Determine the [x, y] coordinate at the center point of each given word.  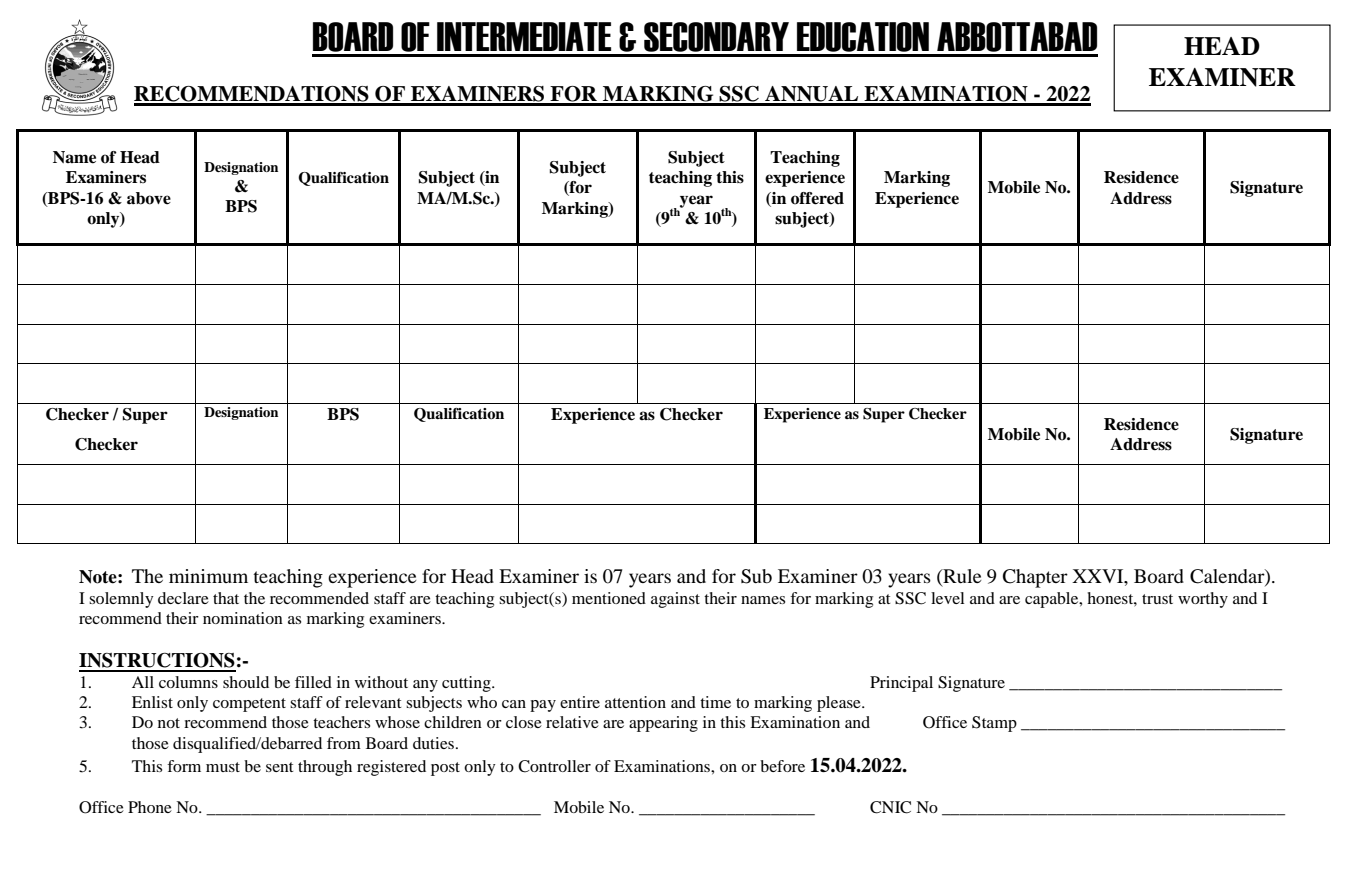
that [226, 598]
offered [817, 198]
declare [183, 598]
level [947, 598]
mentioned [609, 598]
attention [635, 702]
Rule [961, 577]
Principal [901, 684]
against [675, 600]
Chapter [1035, 578]
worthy [1203, 600]
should [246, 682]
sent [279, 767]
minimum [208, 576]
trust [1157, 599]
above [149, 198]
